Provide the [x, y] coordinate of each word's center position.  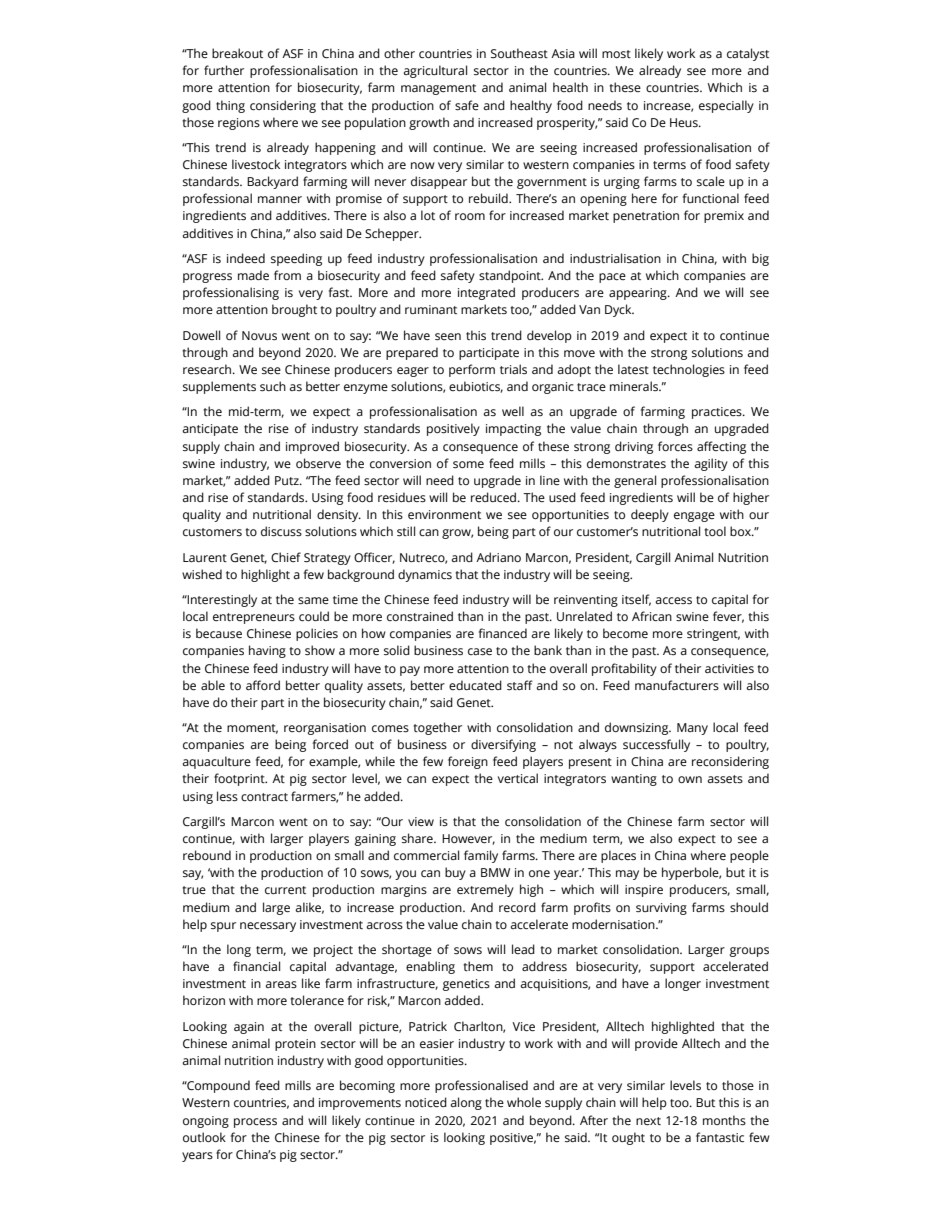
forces [675, 446]
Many [692, 729]
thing [230, 106]
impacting [513, 430]
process [255, 1123]
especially [726, 106]
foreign [468, 762]
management [438, 89]
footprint [240, 779]
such [273, 386]
